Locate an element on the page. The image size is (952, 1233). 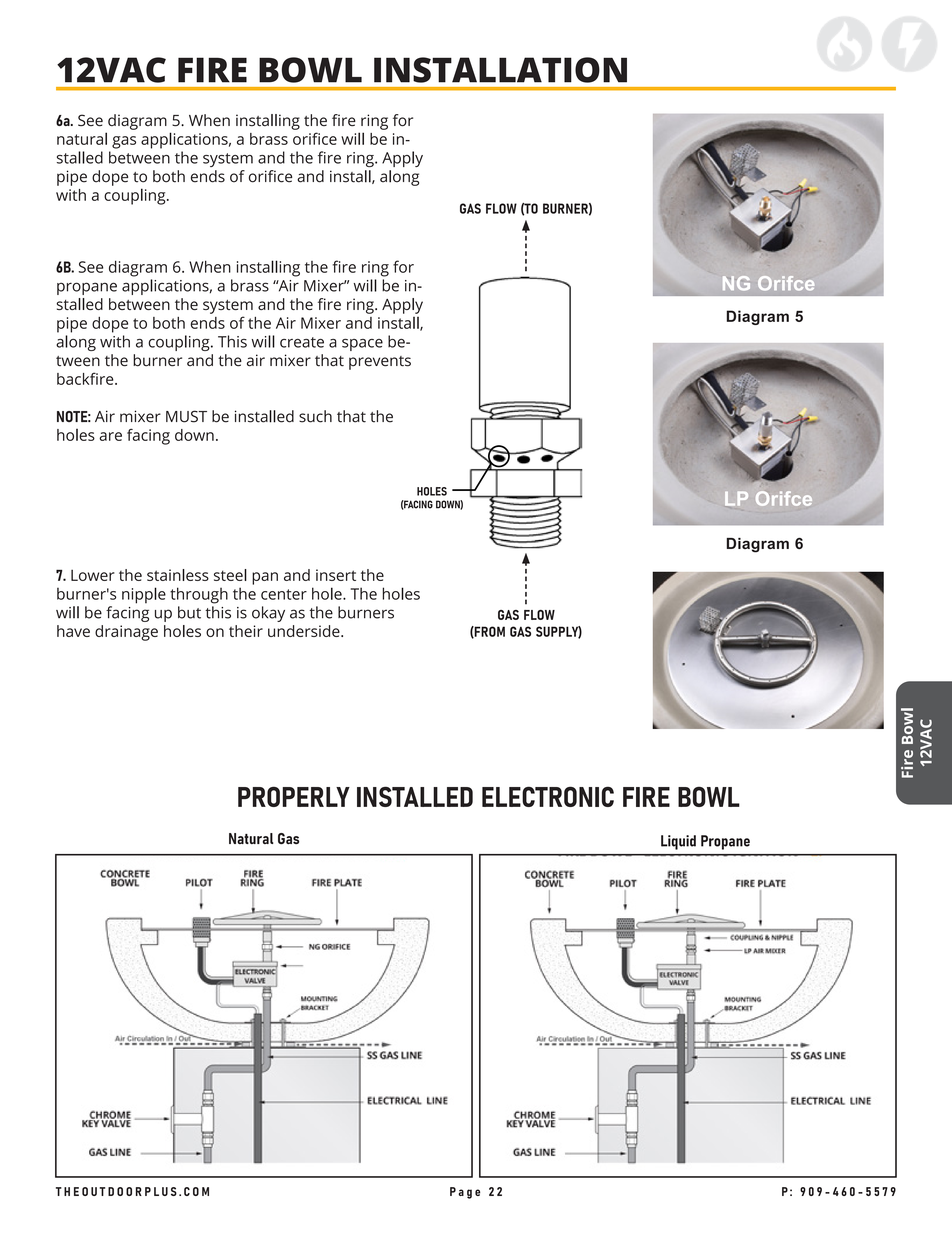
Liquid is located at coordinates (678, 842).
